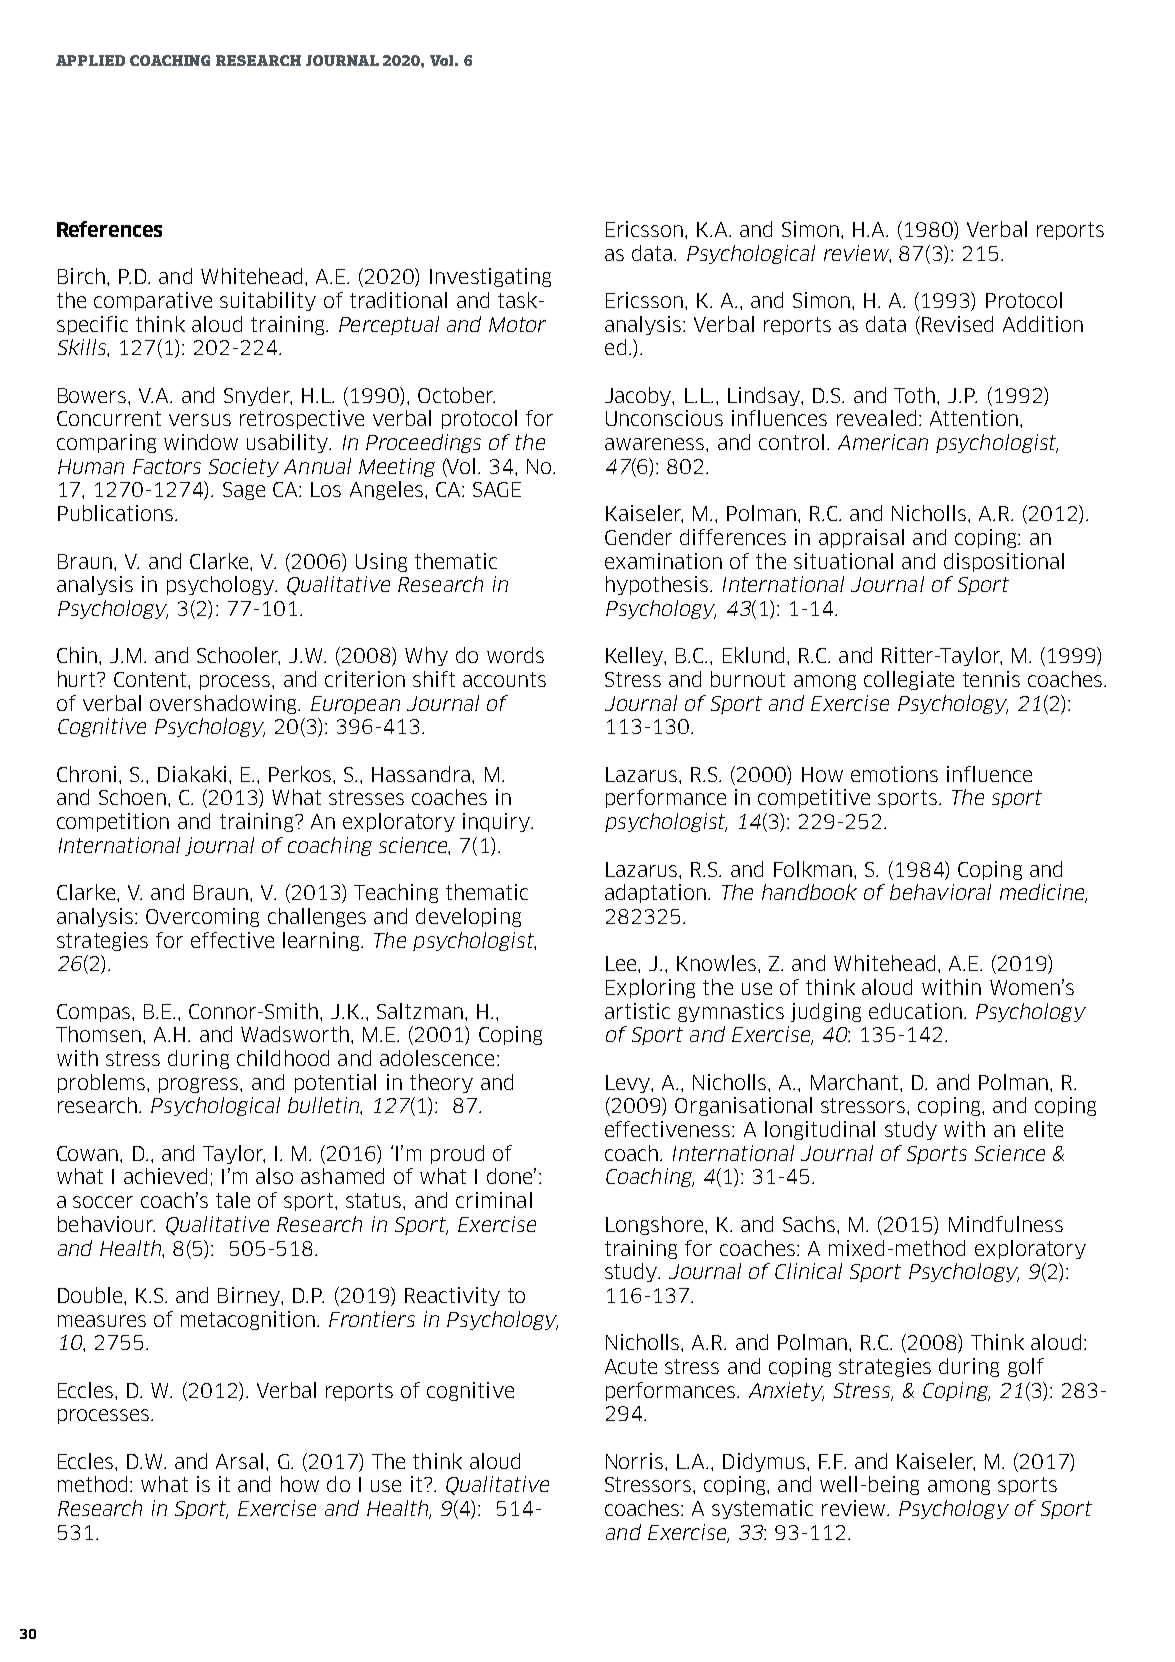  I want to click on metacognition, so click(248, 1320).
